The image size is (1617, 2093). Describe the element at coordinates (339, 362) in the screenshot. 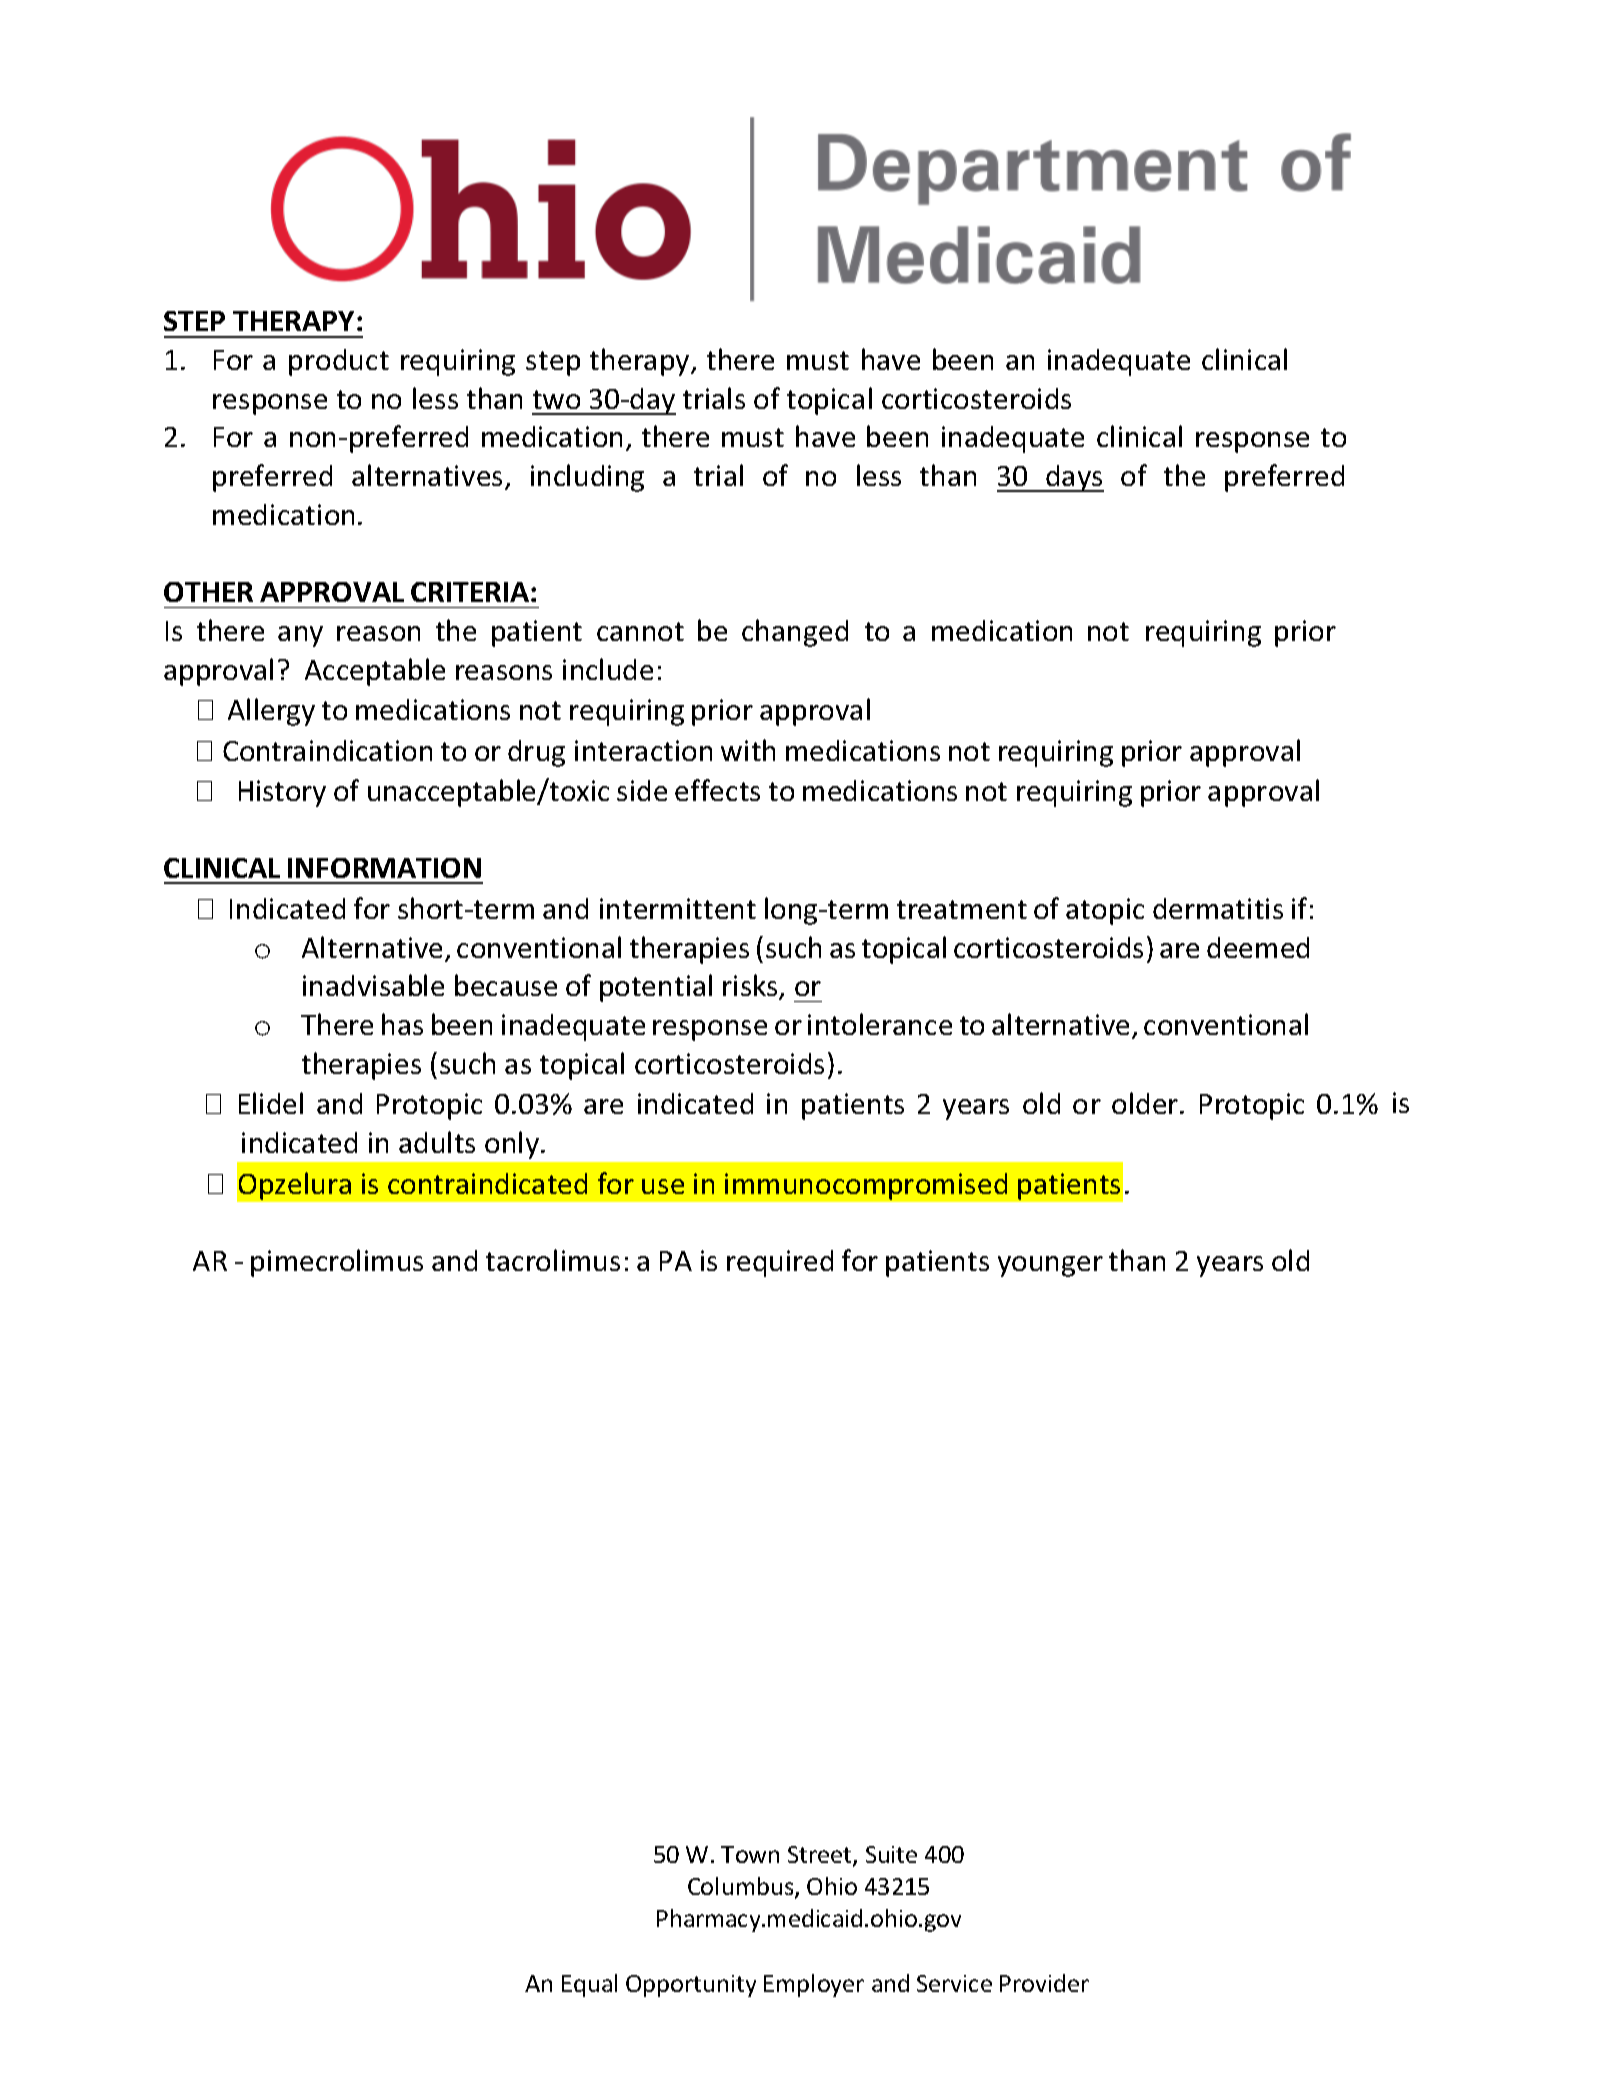

I see `product` at that location.
